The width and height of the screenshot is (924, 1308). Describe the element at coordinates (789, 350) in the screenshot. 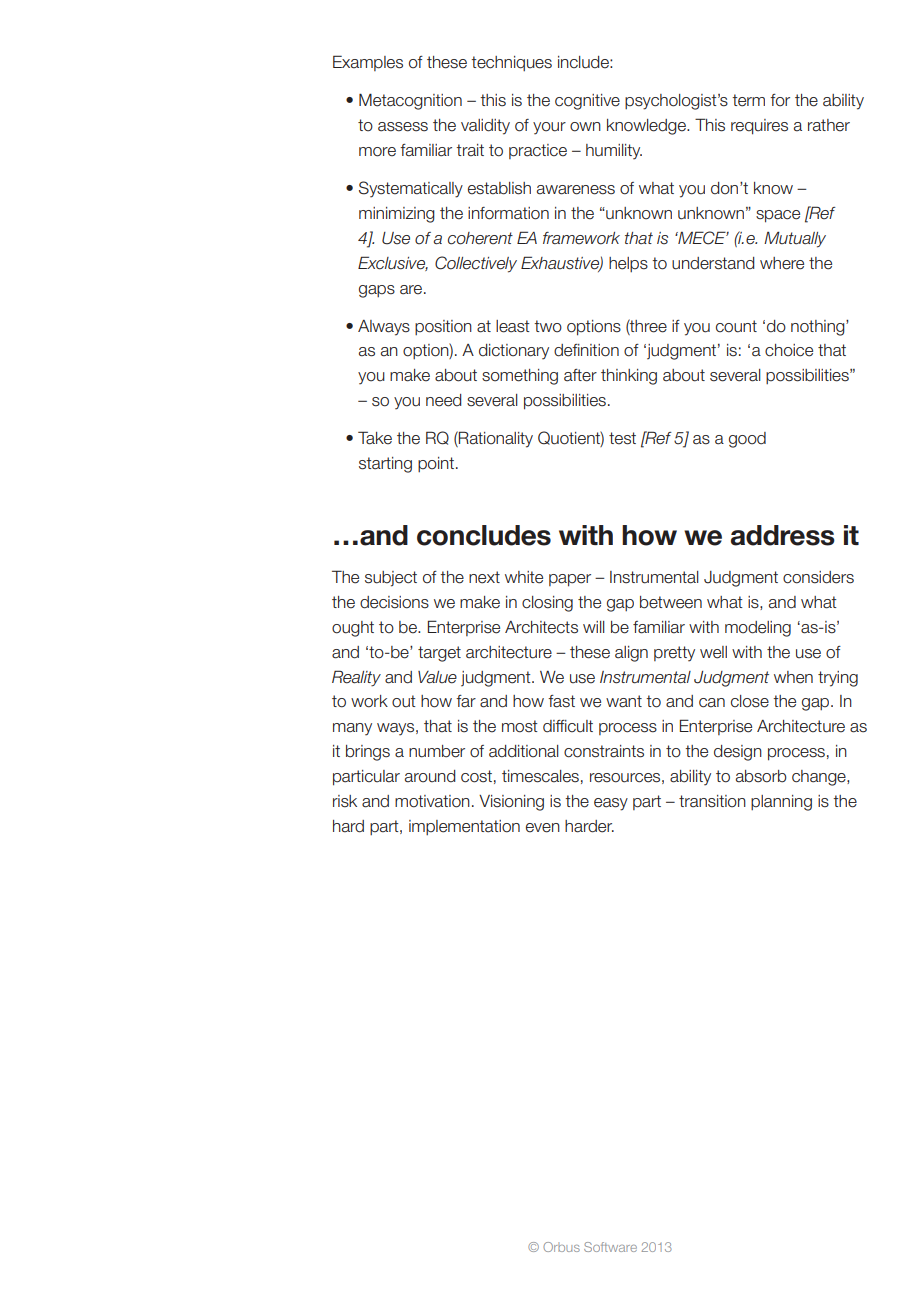

I see `choice` at that location.
